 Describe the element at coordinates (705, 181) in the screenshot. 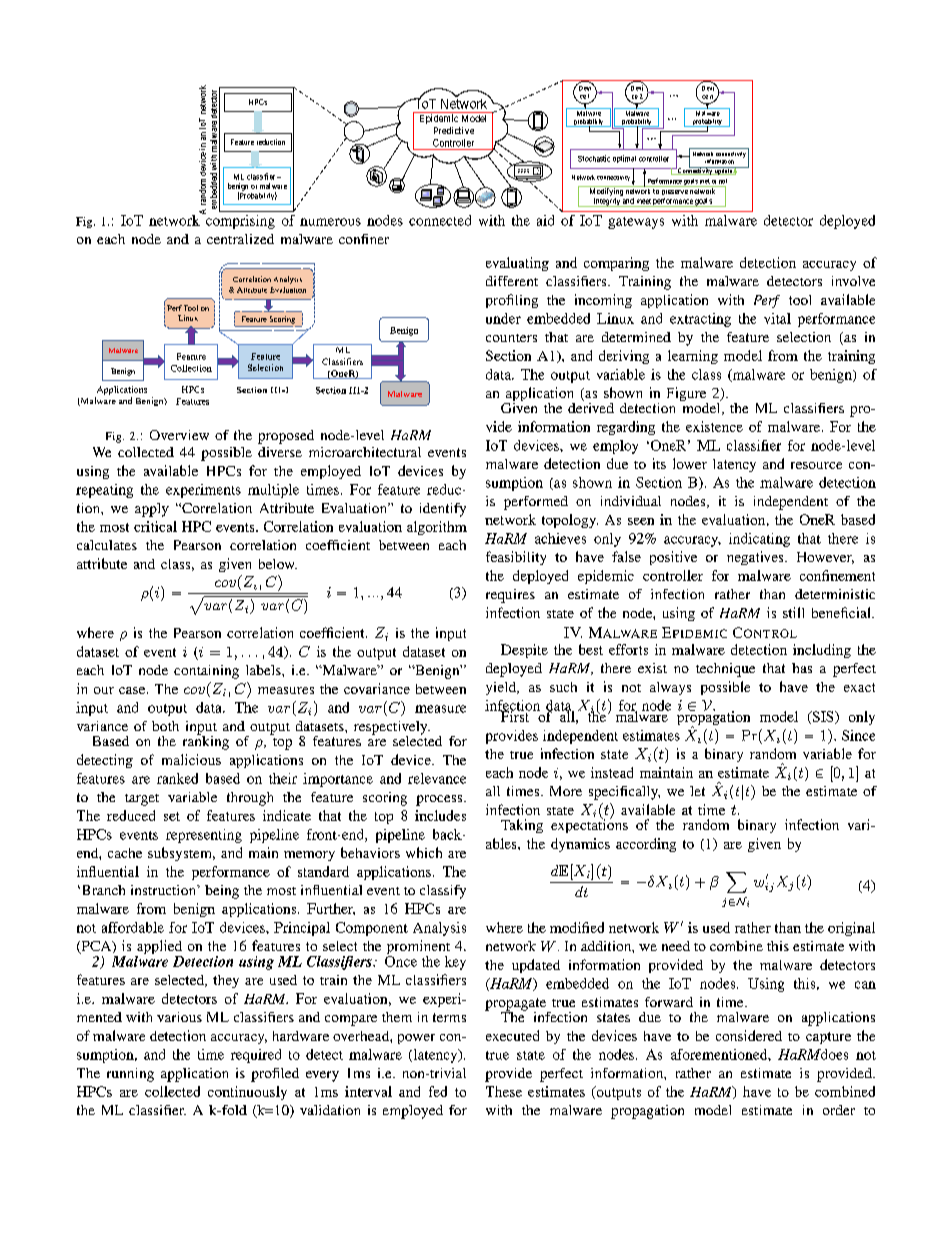

I see `met` at that location.
